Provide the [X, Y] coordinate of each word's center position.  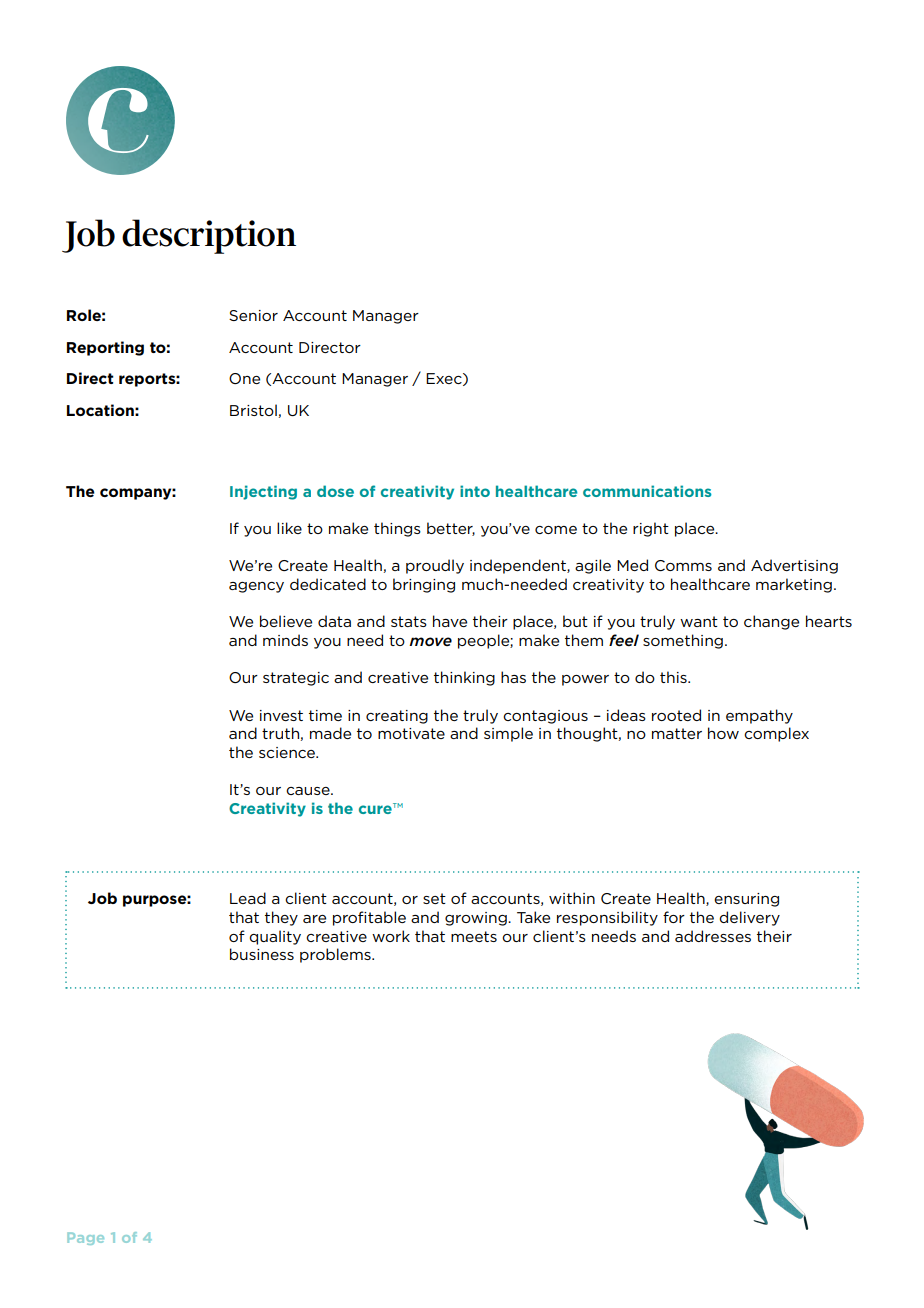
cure [376, 808]
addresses [713, 936]
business [262, 954]
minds [285, 640]
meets [474, 936]
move [430, 641]
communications [647, 491]
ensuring [746, 900]
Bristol [253, 410]
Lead [248, 898]
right [651, 529]
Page [85, 1238]
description [209, 236]
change [771, 622]
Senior [253, 315]
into [475, 491]
